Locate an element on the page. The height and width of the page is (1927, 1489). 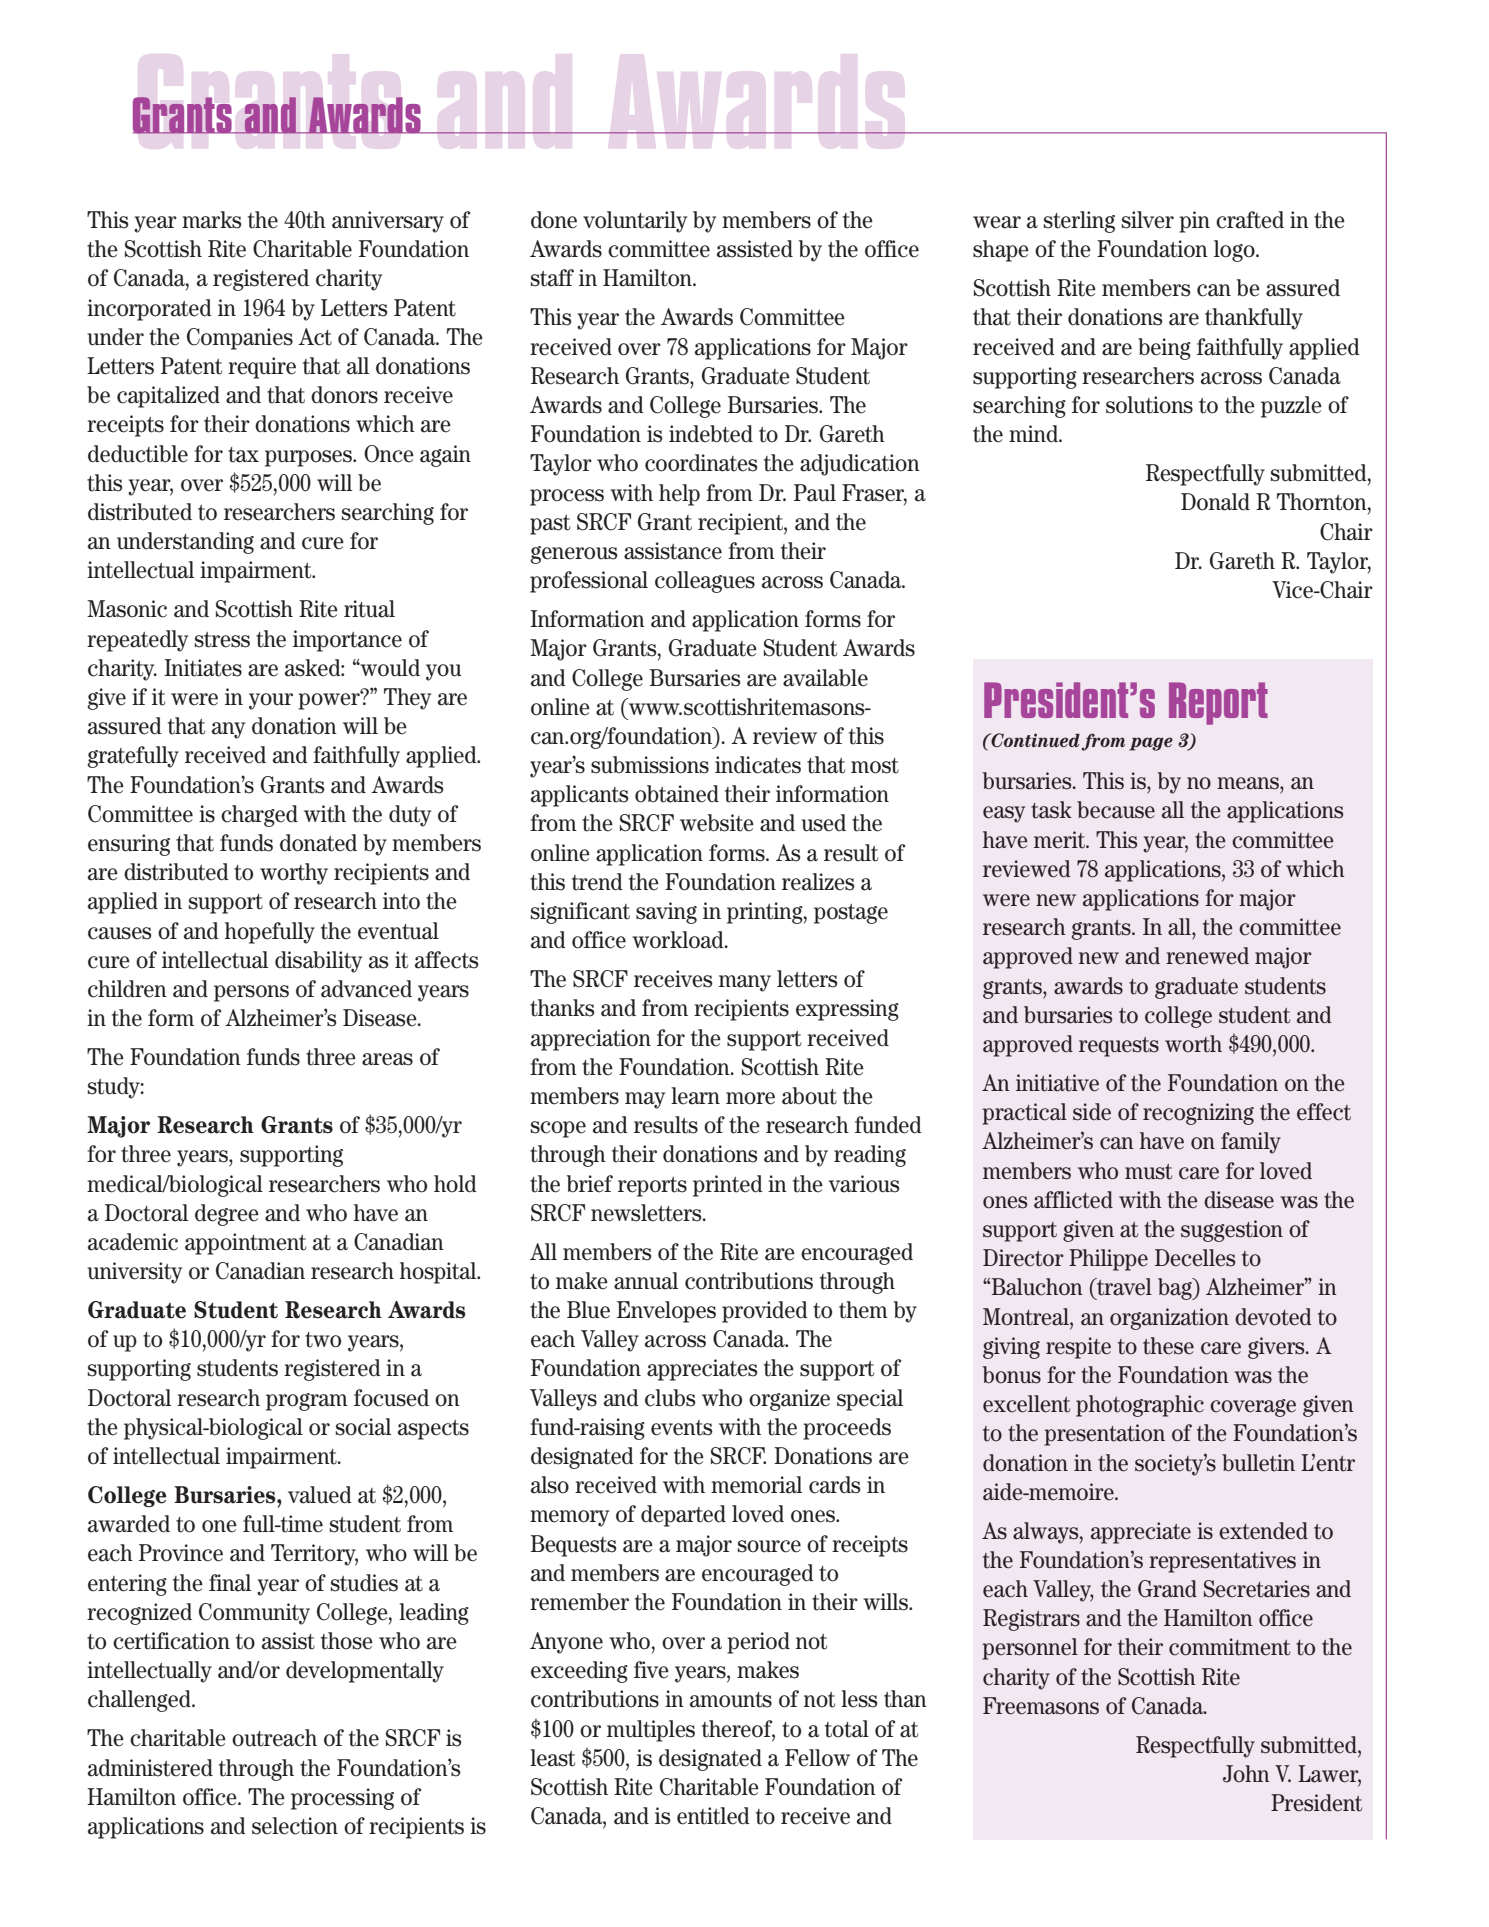
marks is located at coordinates (212, 220).
